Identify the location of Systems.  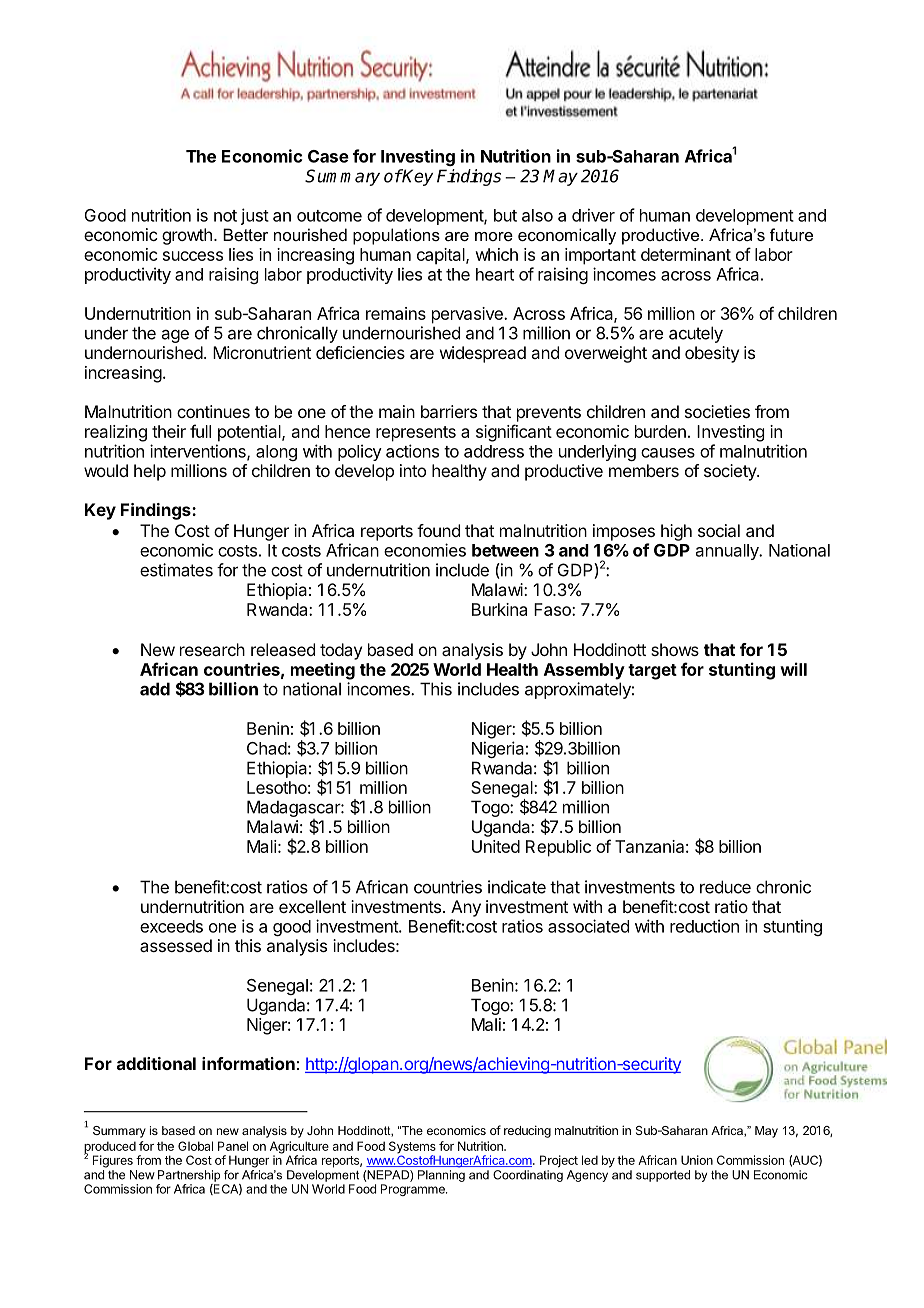
(412, 1148).
